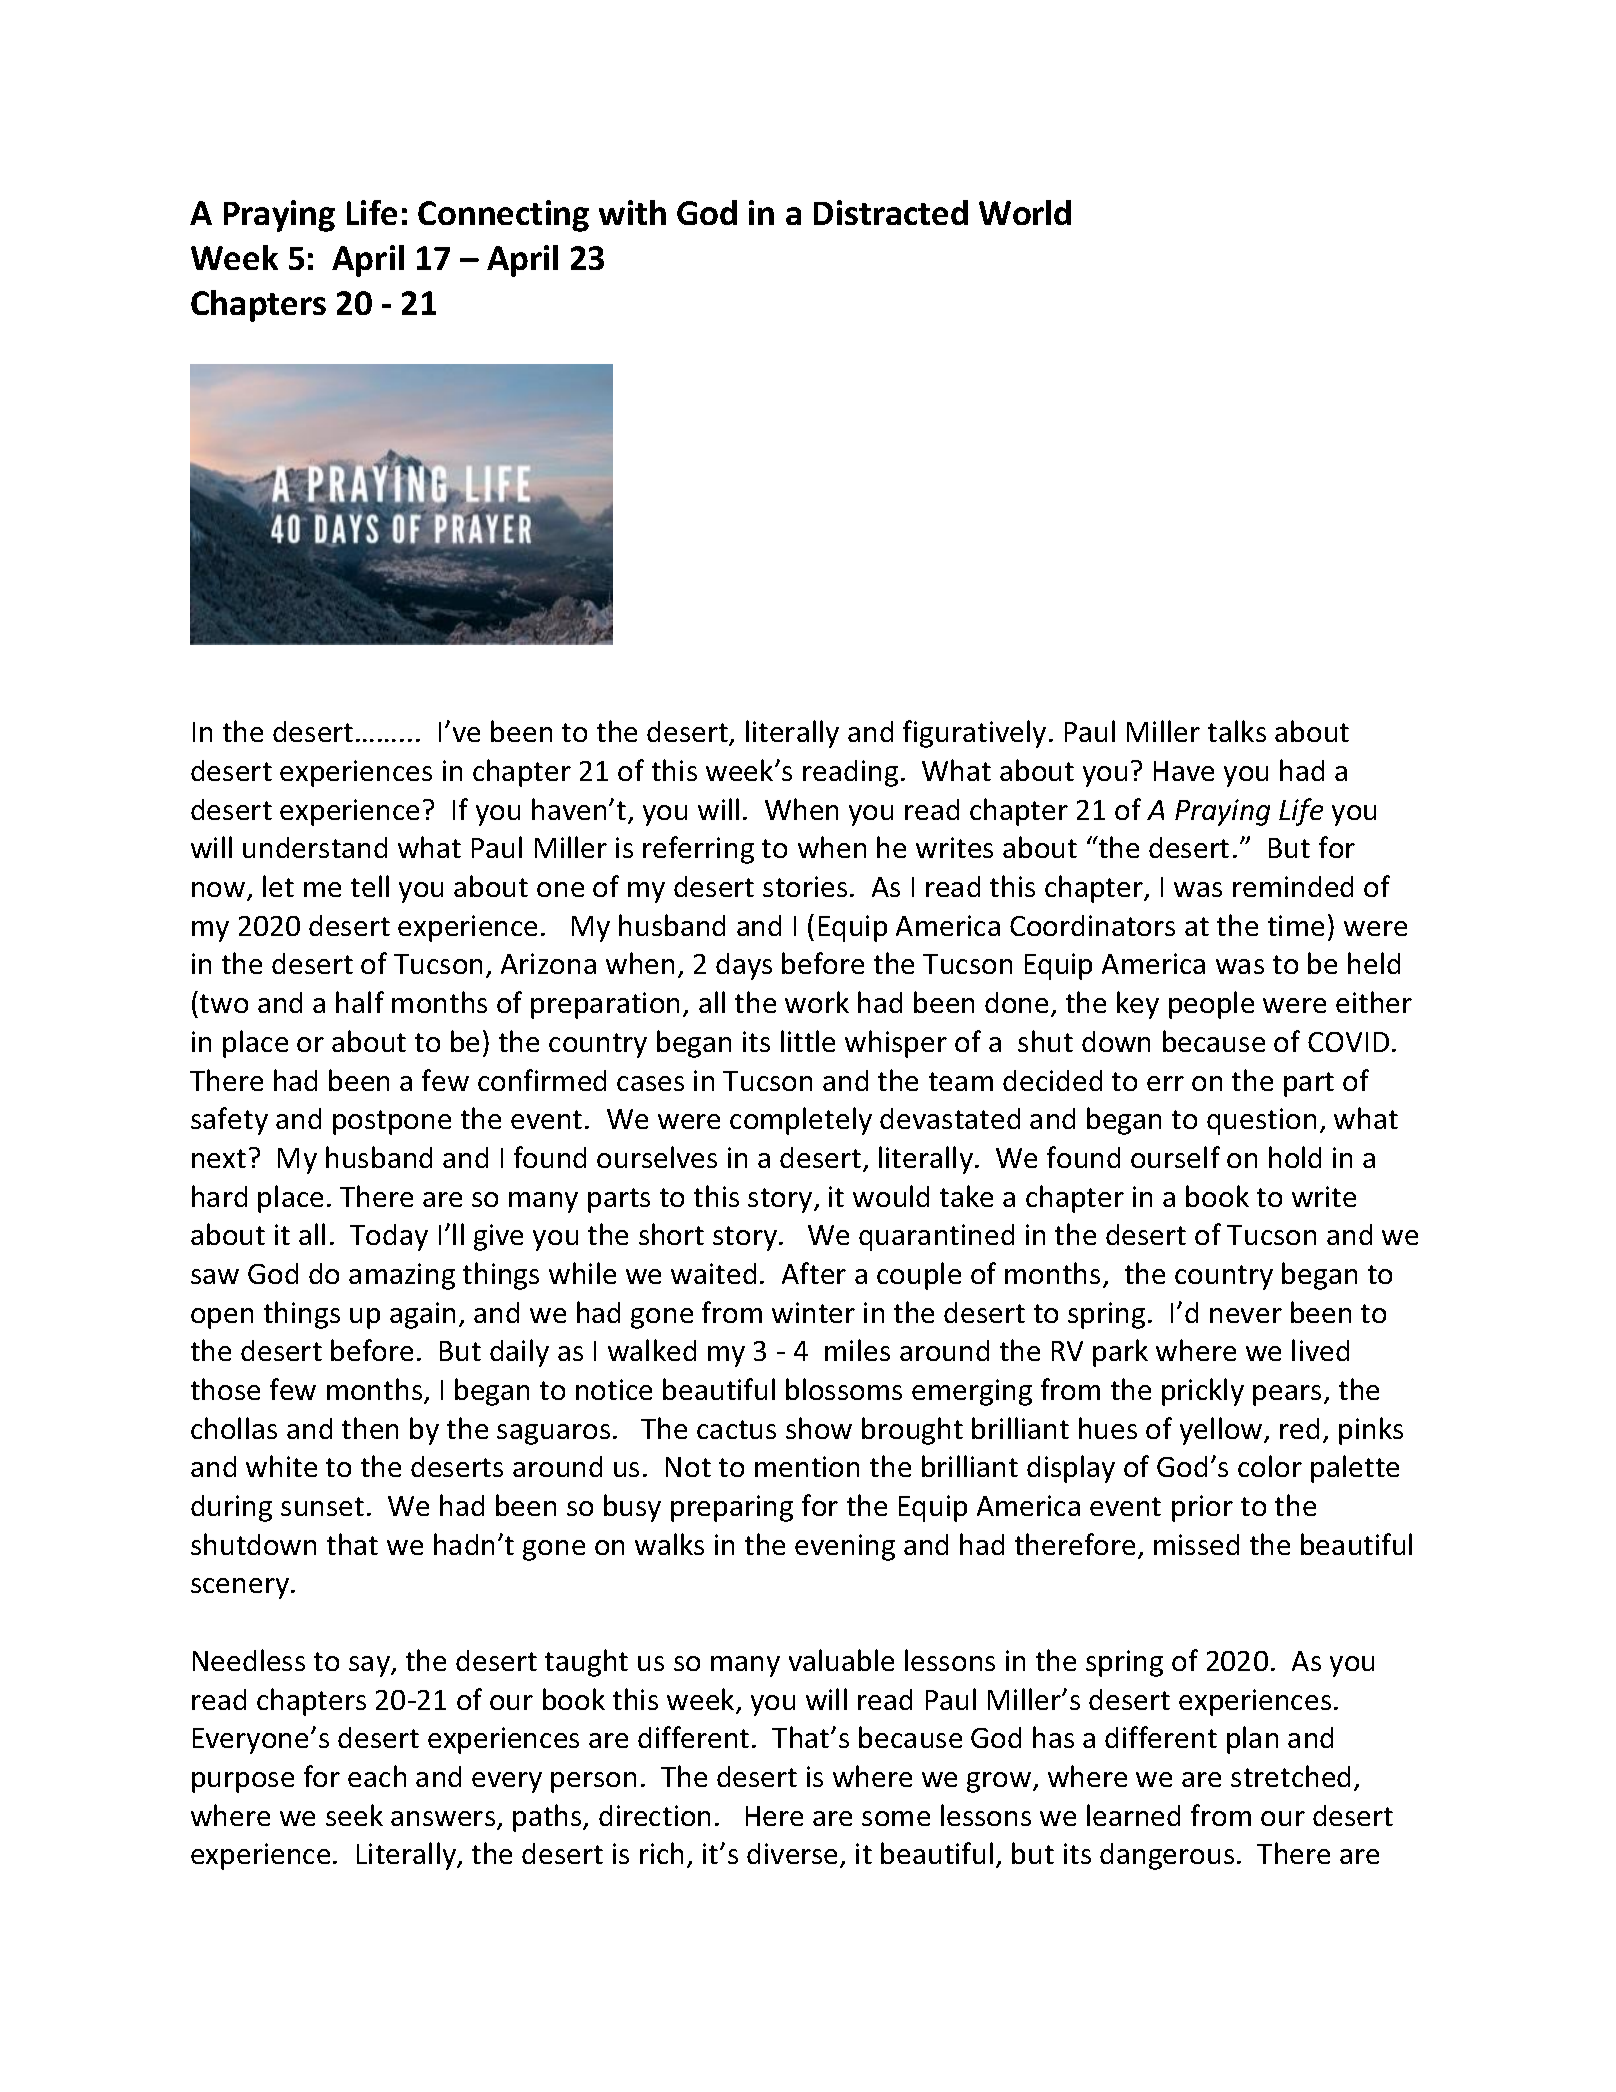 This document has width=1616, height=2092. I want to click on referring, so click(698, 850).
